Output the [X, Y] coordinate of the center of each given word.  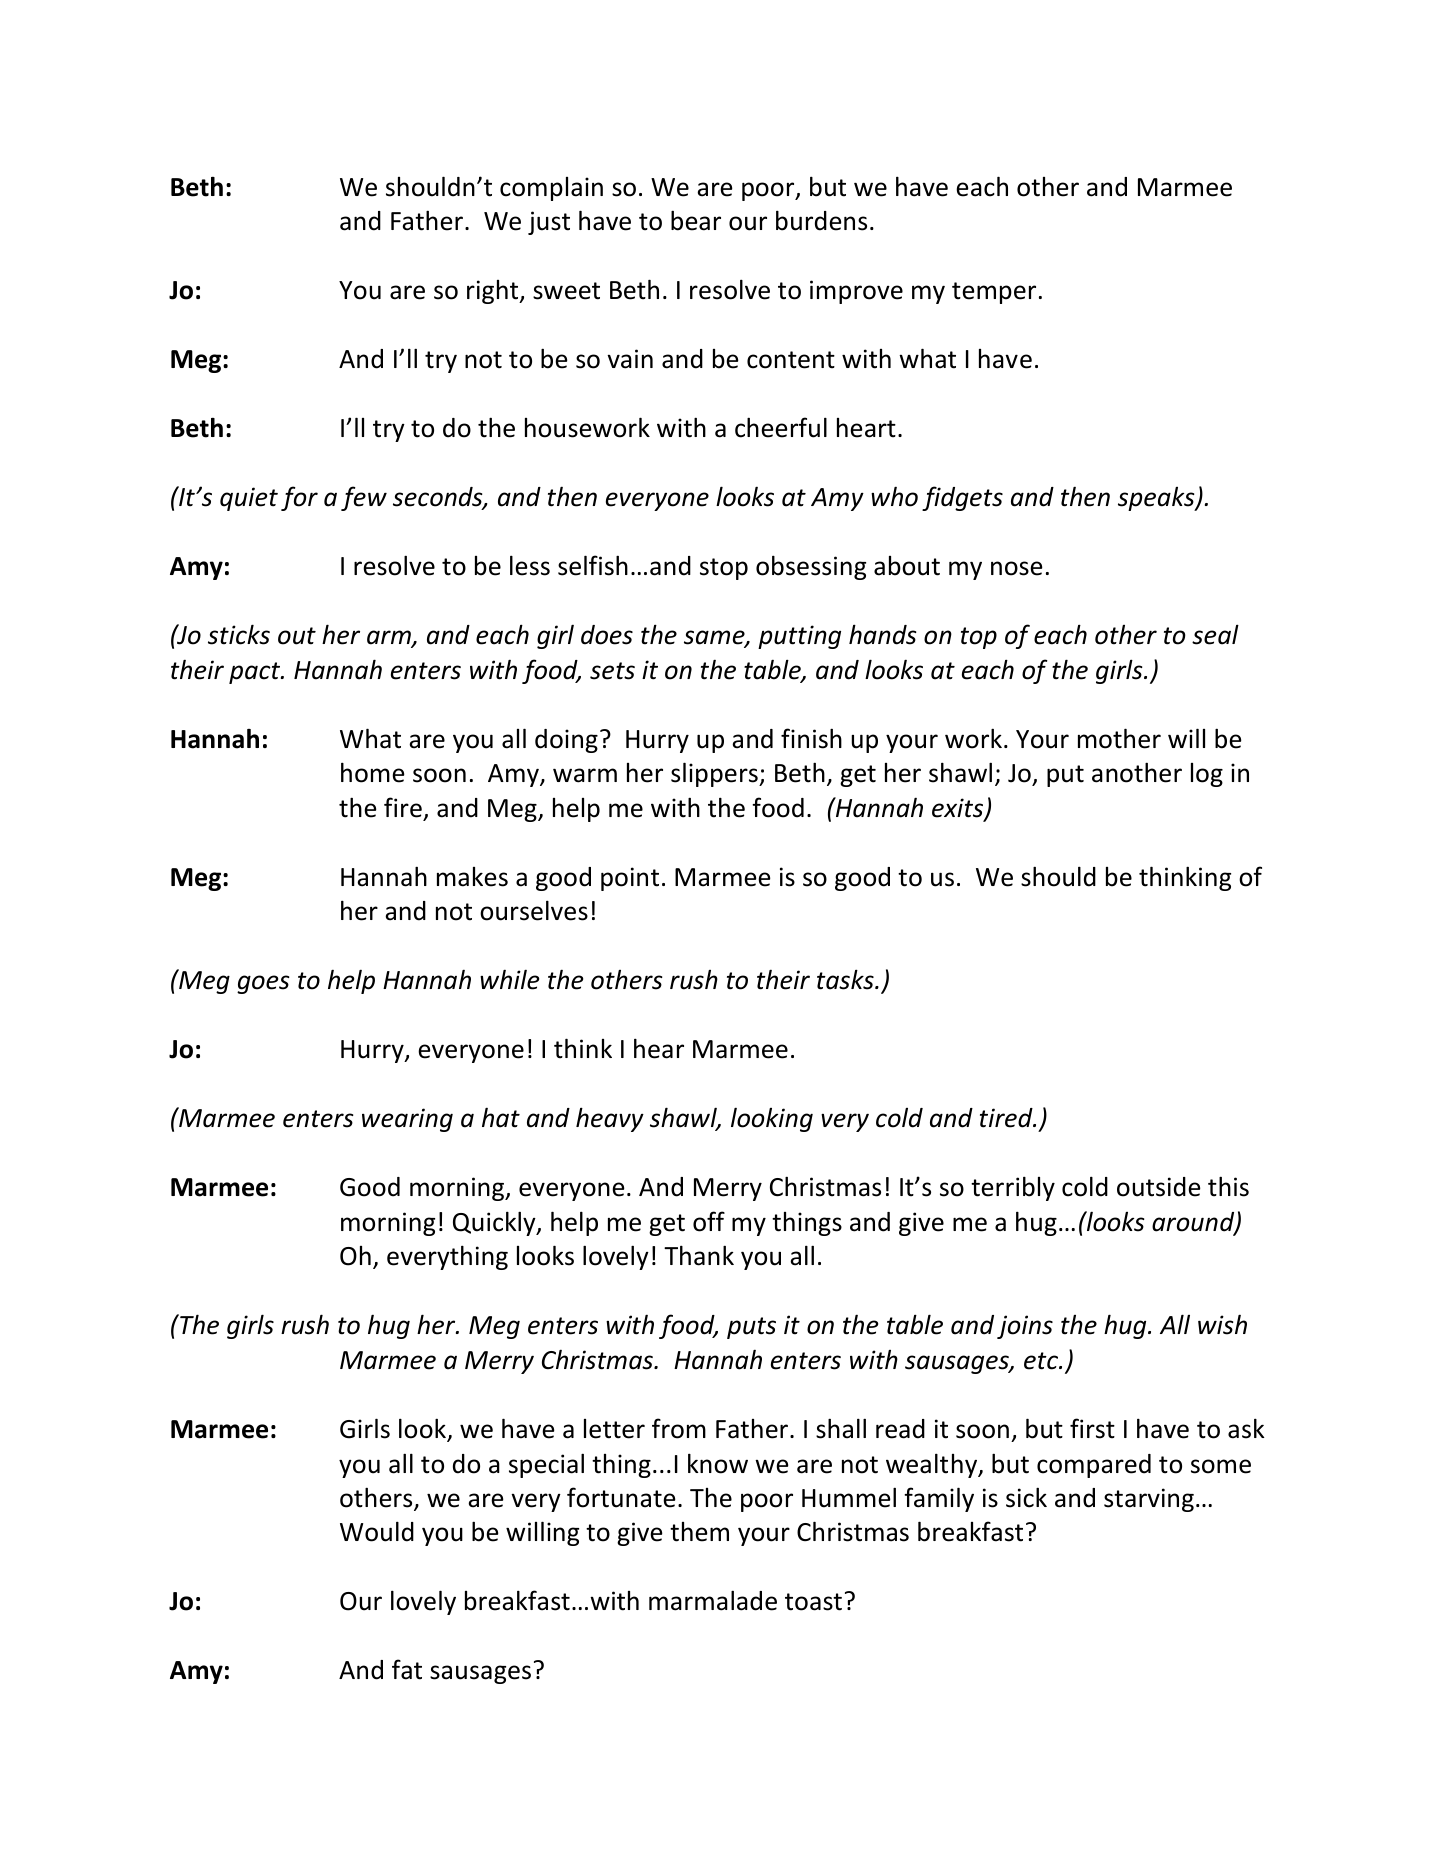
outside [1159, 1187]
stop [724, 569]
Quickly [495, 1223]
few [364, 498]
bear [696, 220]
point [630, 879]
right [494, 292]
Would [377, 1531]
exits [959, 809]
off [709, 1221]
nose [1017, 568]
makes [472, 877]
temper [994, 293]
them [699, 1532]
